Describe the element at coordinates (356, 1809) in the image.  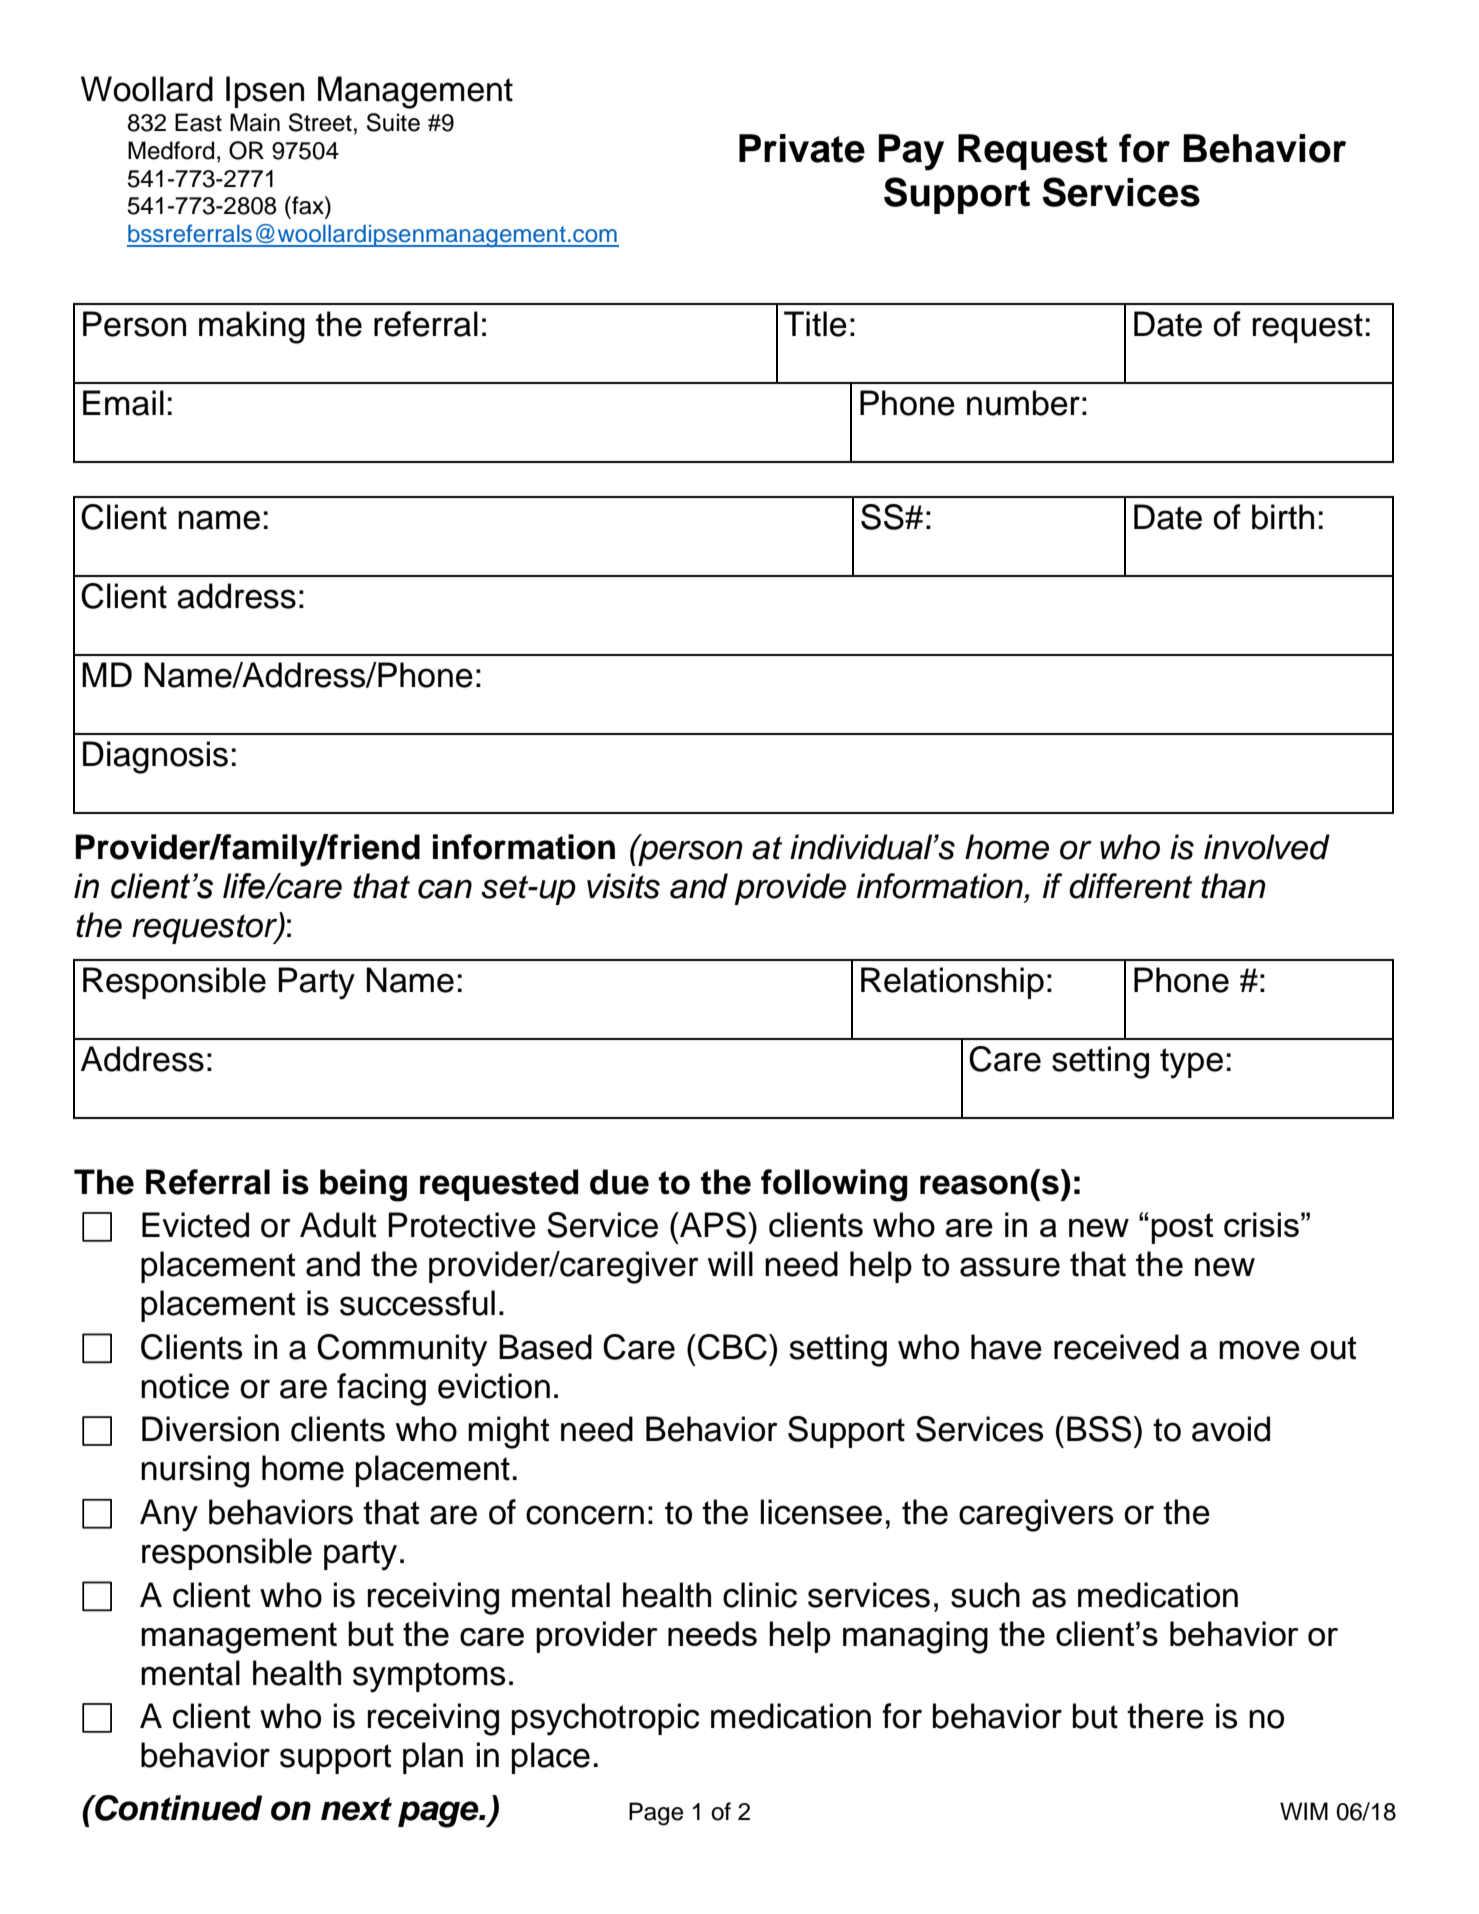
I see `next` at that location.
